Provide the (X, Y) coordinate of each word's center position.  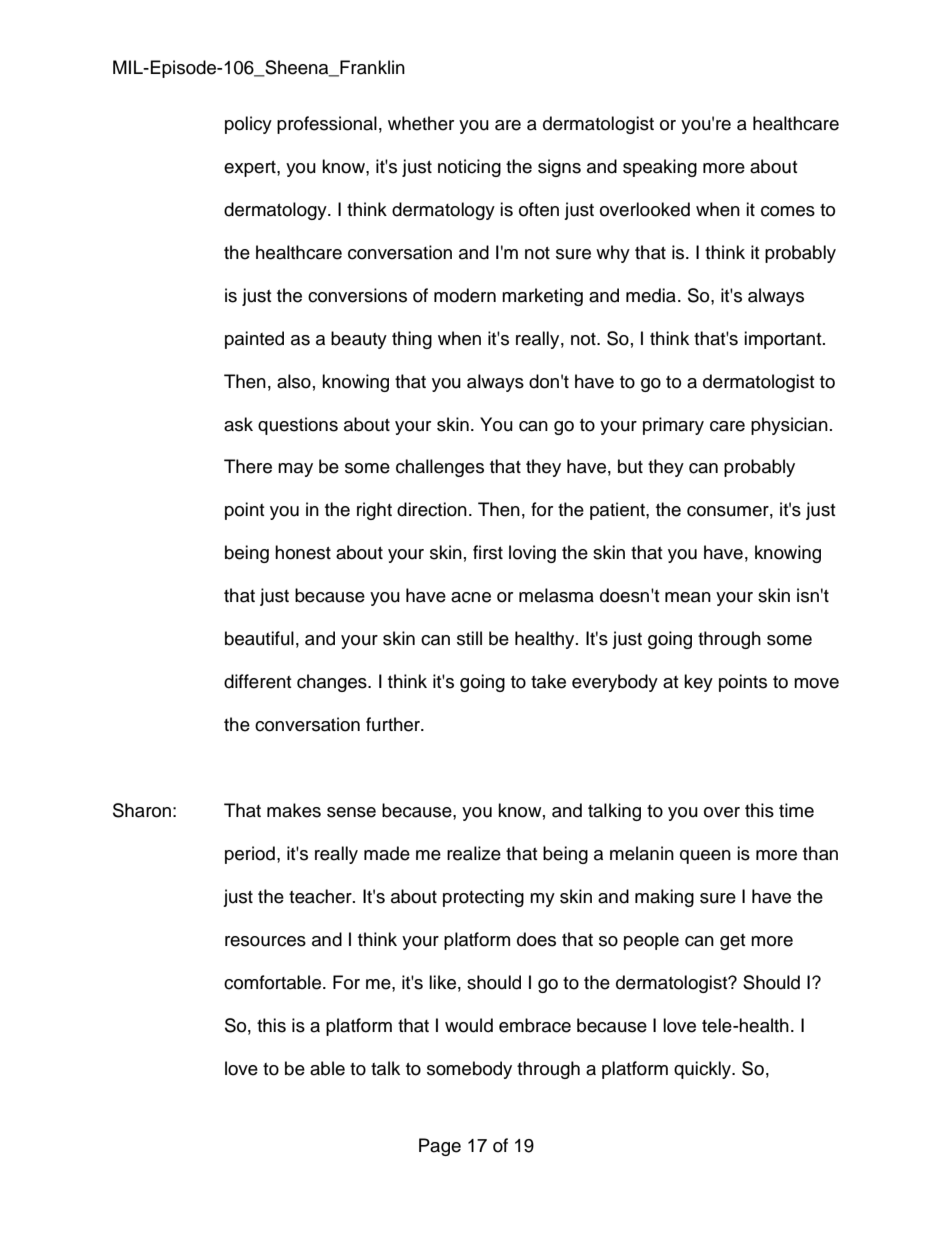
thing (412, 340)
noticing (469, 168)
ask (238, 424)
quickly (703, 1070)
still (469, 638)
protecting (483, 898)
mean (688, 597)
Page (440, 1147)
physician (789, 426)
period (250, 855)
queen (705, 857)
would (469, 1025)
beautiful (259, 638)
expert (251, 169)
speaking (660, 168)
